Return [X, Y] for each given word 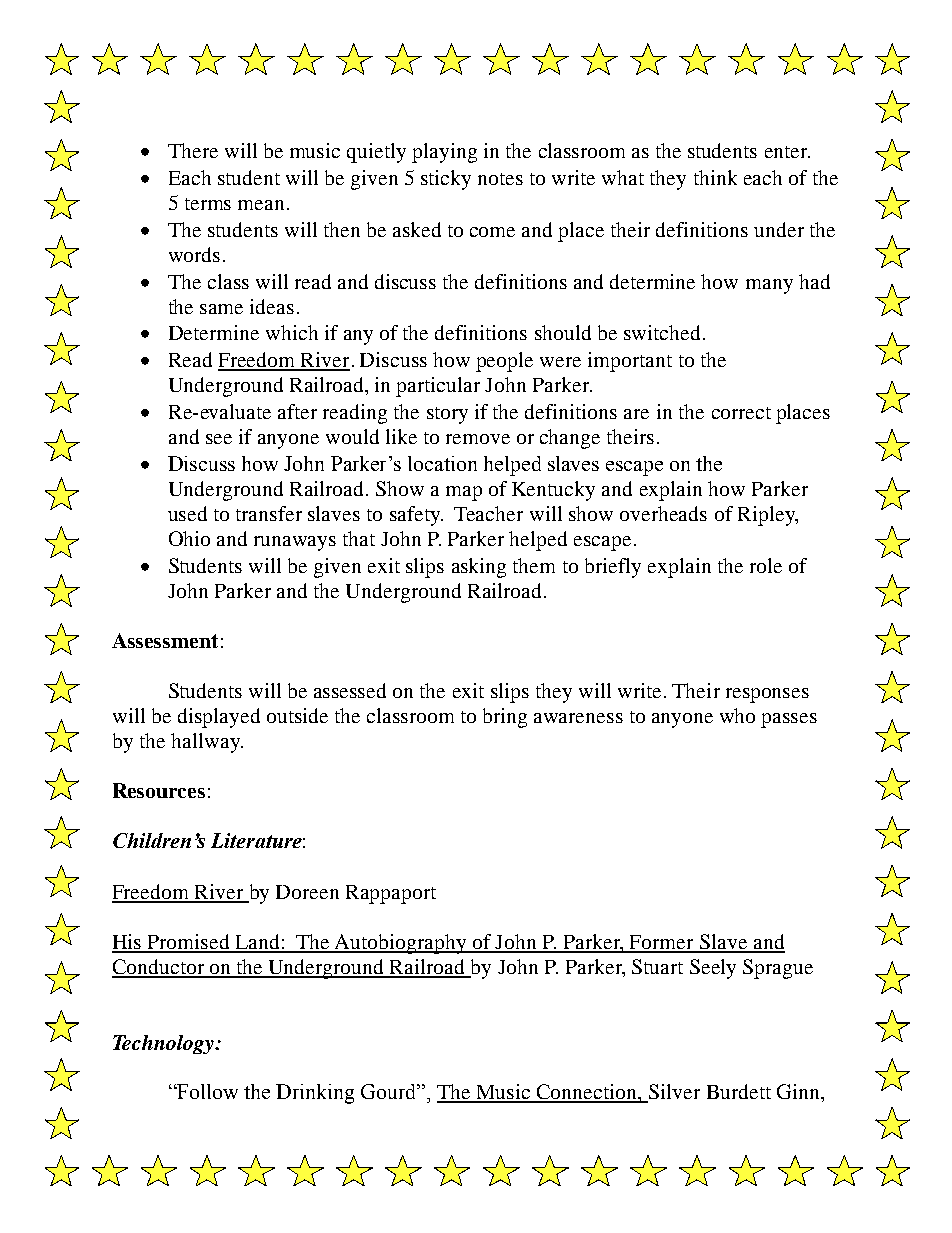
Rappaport [391, 894]
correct [741, 413]
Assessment [165, 640]
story [447, 415]
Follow [206, 1091]
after [297, 411]
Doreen [307, 892]
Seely [713, 969]
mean [261, 205]
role [766, 565]
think [715, 177]
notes [500, 179]
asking [479, 568]
